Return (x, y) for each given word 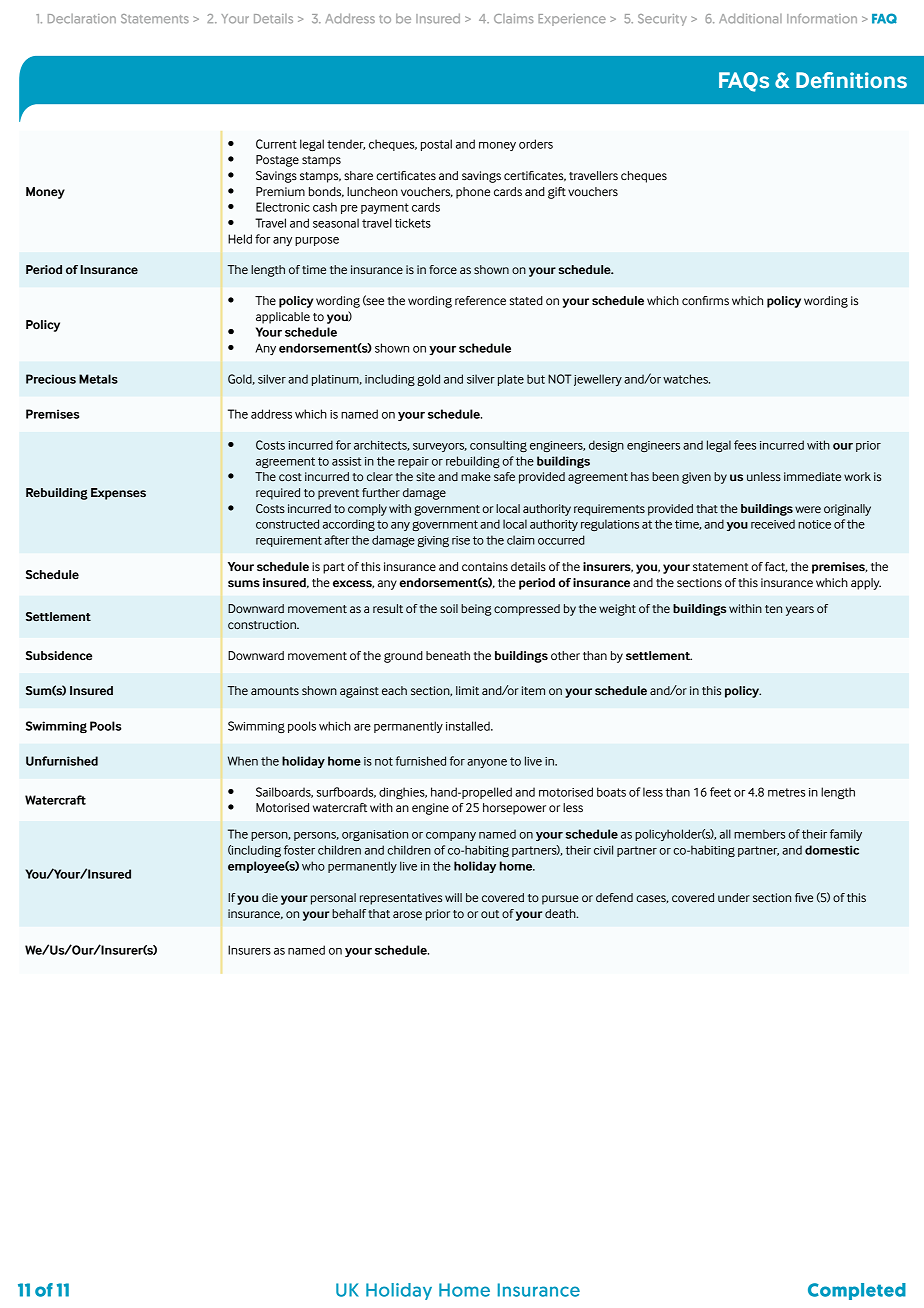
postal (436, 145)
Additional (750, 18)
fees (745, 445)
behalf (349, 913)
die (270, 897)
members (759, 834)
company (451, 836)
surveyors (440, 447)
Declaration (82, 19)
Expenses (118, 494)
